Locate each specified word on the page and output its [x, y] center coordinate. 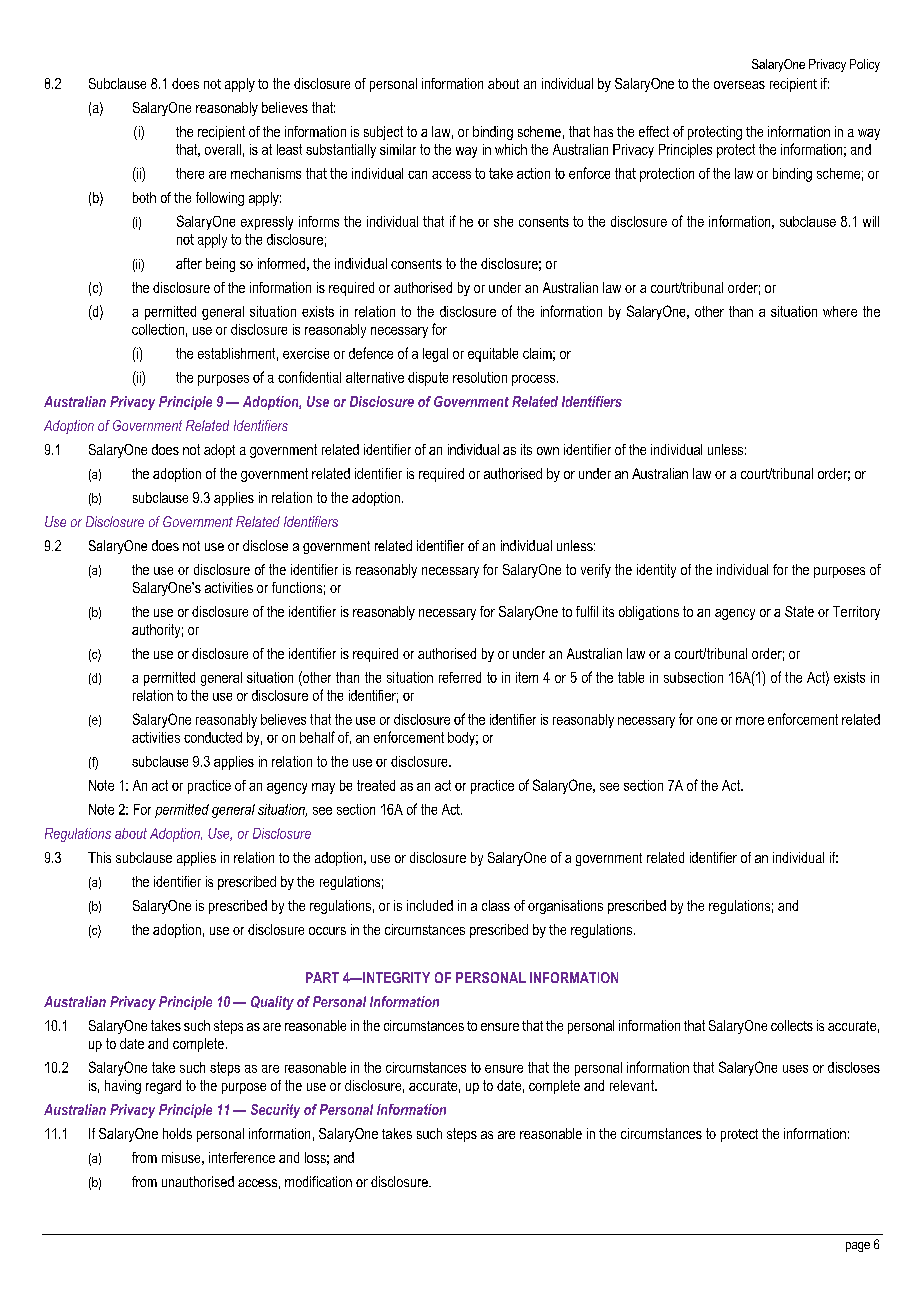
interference [242, 1157]
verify [596, 571]
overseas [739, 85]
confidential [309, 377]
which [511, 149]
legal [435, 355]
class [496, 905]
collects [792, 1025]
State [799, 611]
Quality [272, 1003]
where [840, 311]
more [750, 721]
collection [158, 329]
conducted [213, 737]
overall [223, 149]
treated [376, 785]
